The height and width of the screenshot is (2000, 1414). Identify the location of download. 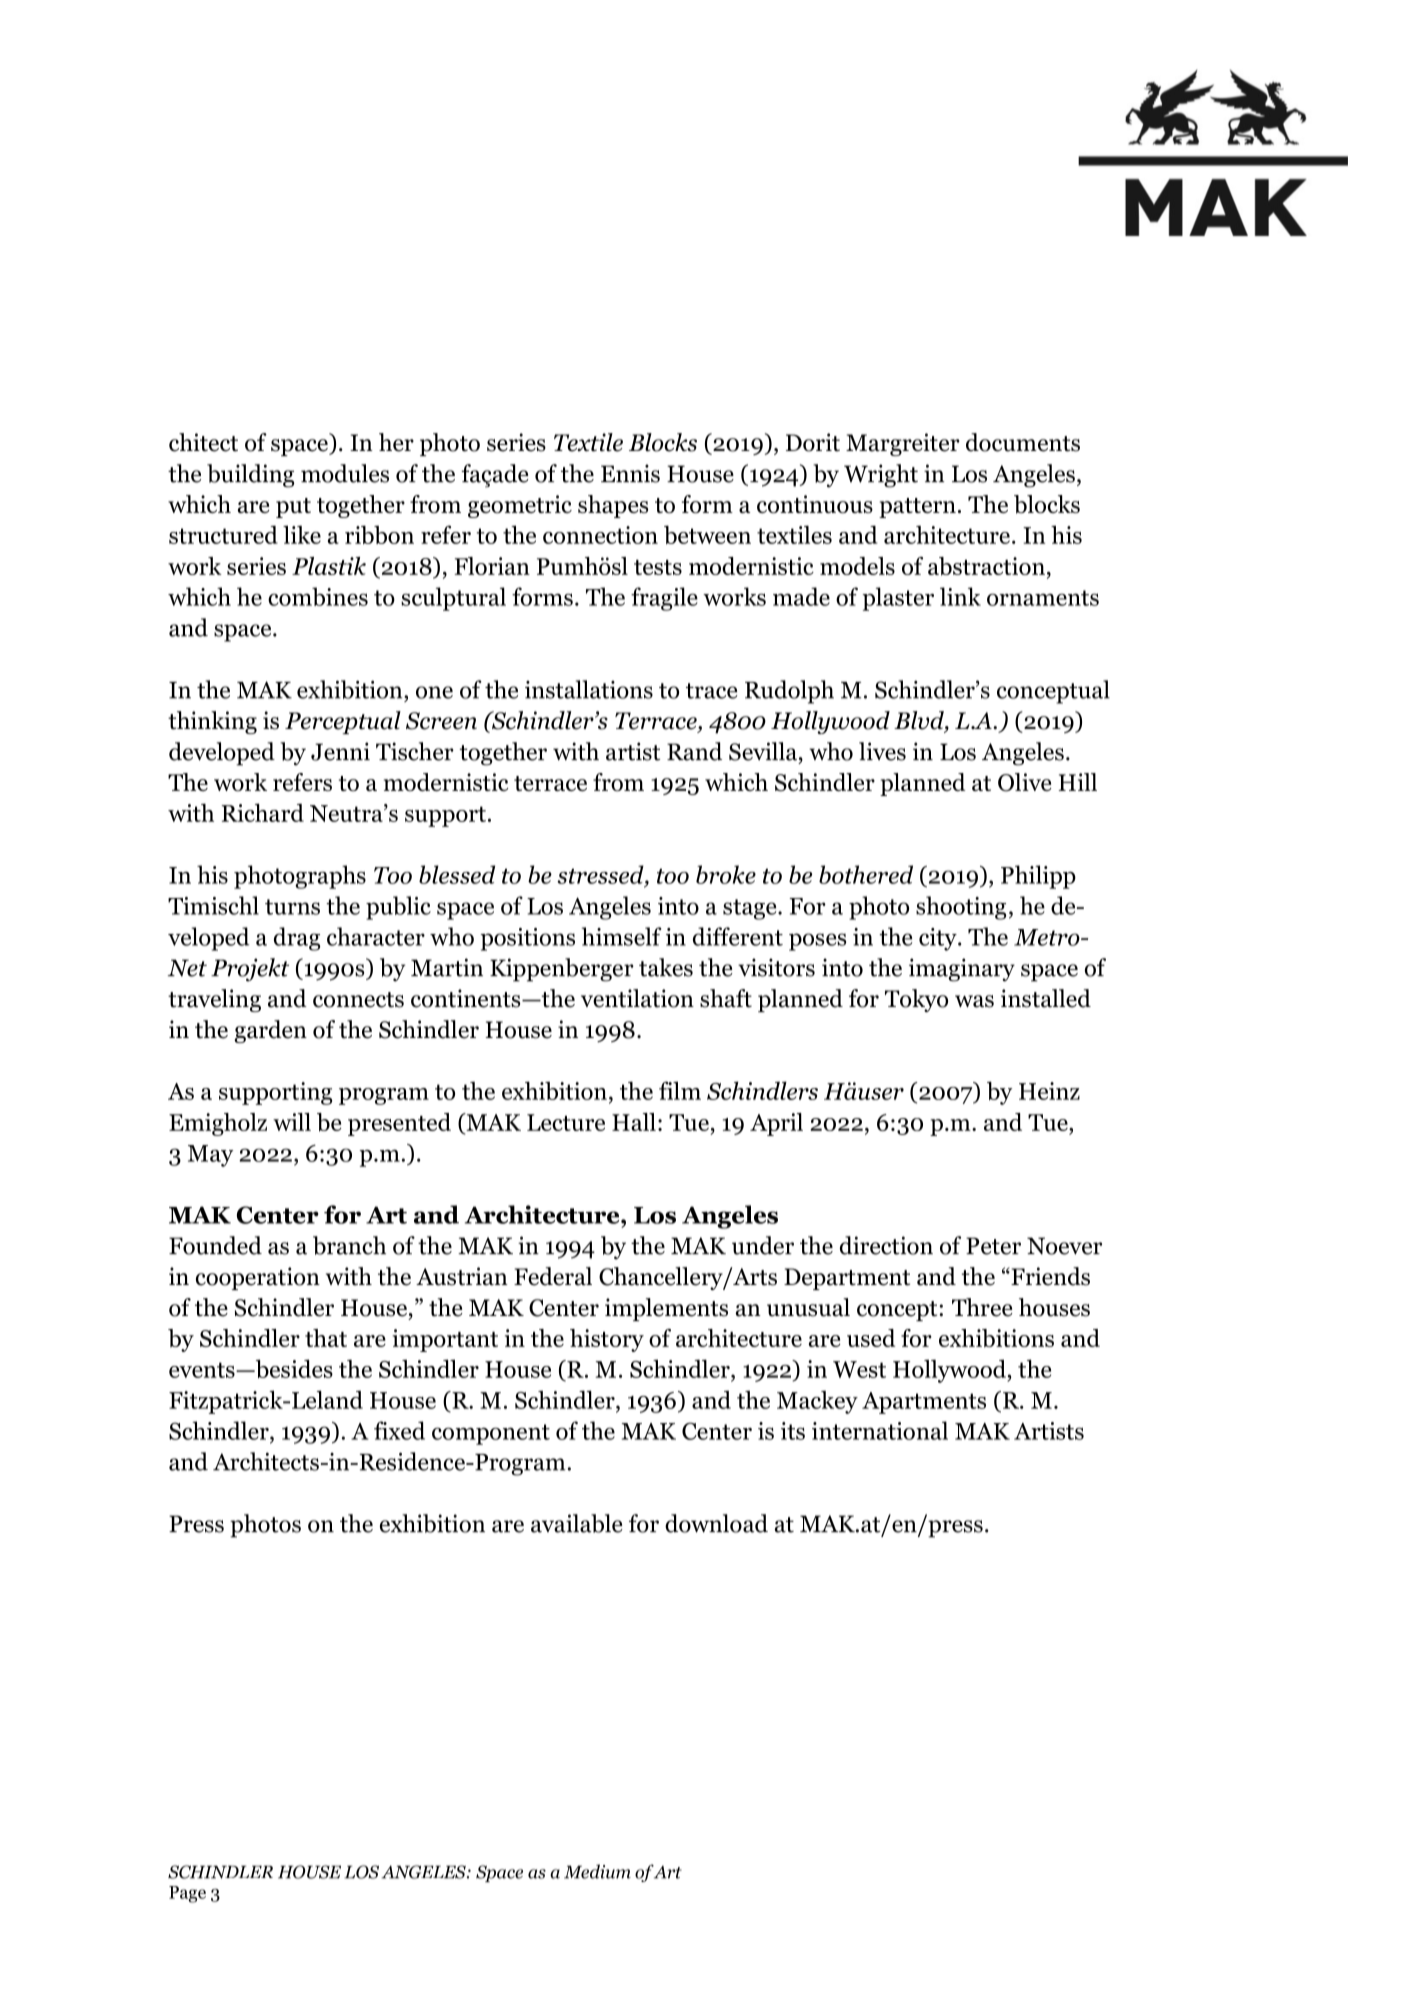
(716, 1523).
